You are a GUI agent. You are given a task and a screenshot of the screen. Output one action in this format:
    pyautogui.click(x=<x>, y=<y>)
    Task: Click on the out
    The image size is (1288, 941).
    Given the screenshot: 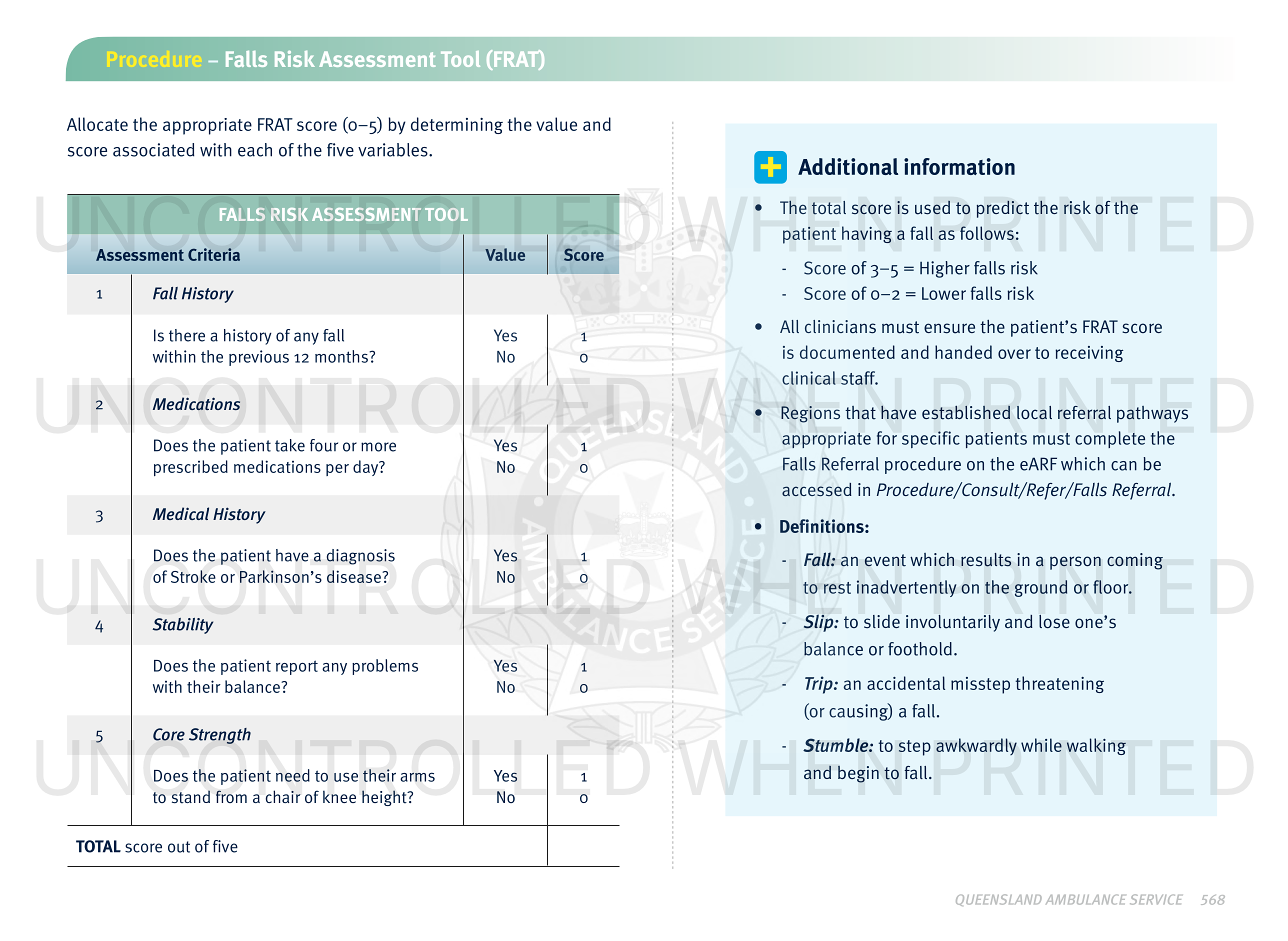 What is the action you would take?
    pyautogui.click(x=179, y=847)
